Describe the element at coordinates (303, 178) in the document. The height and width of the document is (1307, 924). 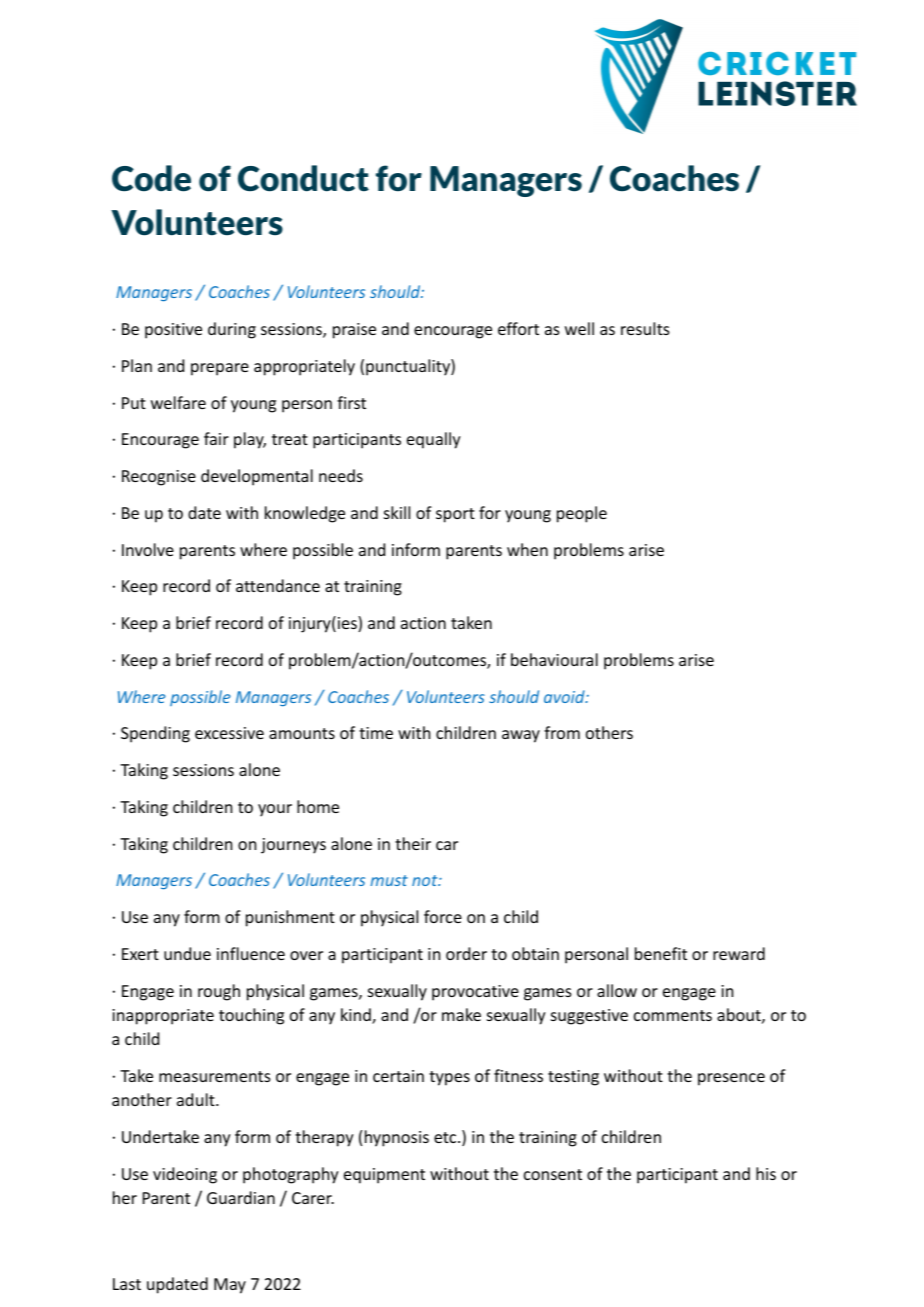
I see `Conduct` at that location.
